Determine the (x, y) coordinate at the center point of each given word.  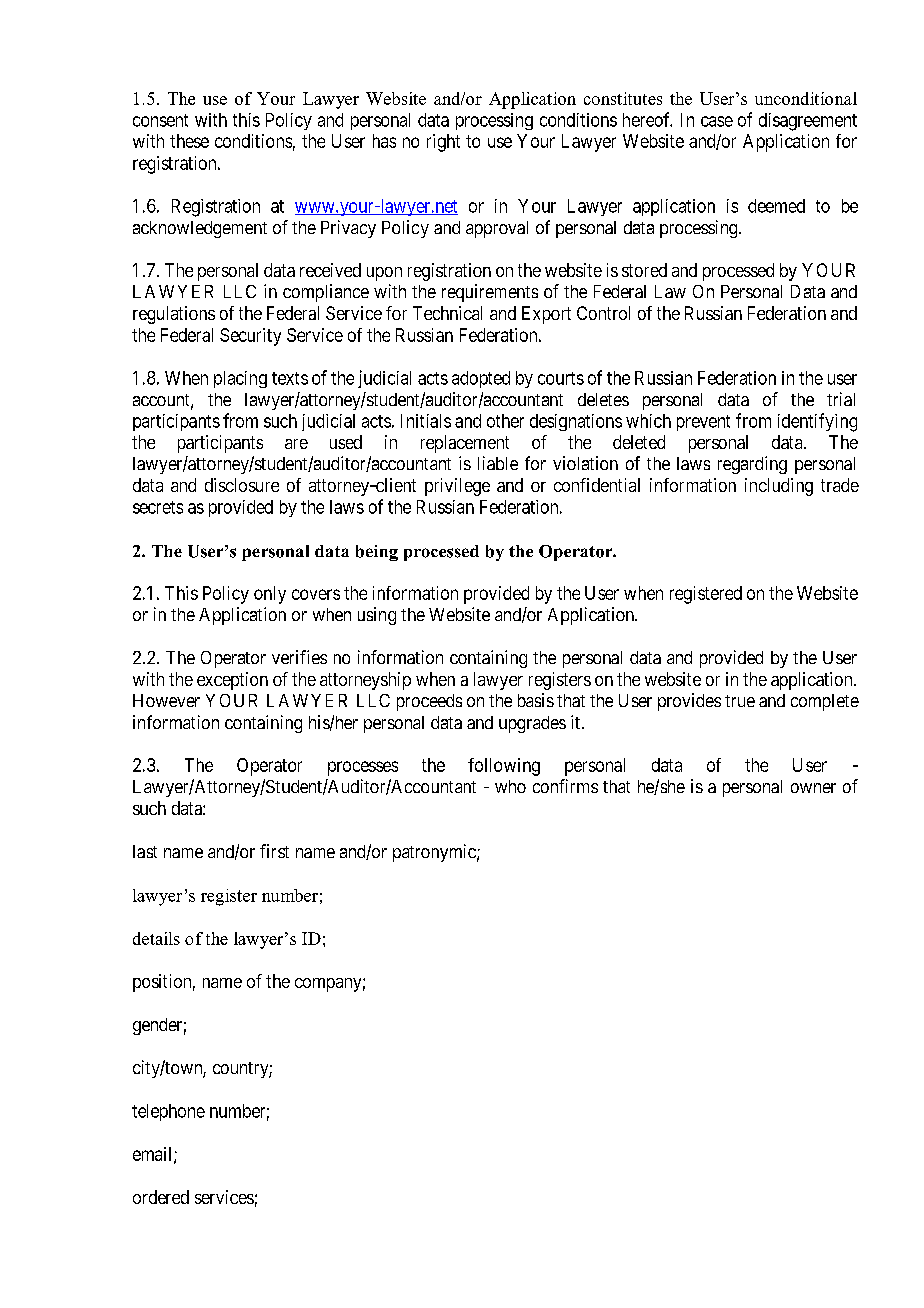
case (717, 121)
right (443, 143)
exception (232, 681)
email (154, 1155)
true (740, 701)
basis (536, 700)
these (189, 141)
